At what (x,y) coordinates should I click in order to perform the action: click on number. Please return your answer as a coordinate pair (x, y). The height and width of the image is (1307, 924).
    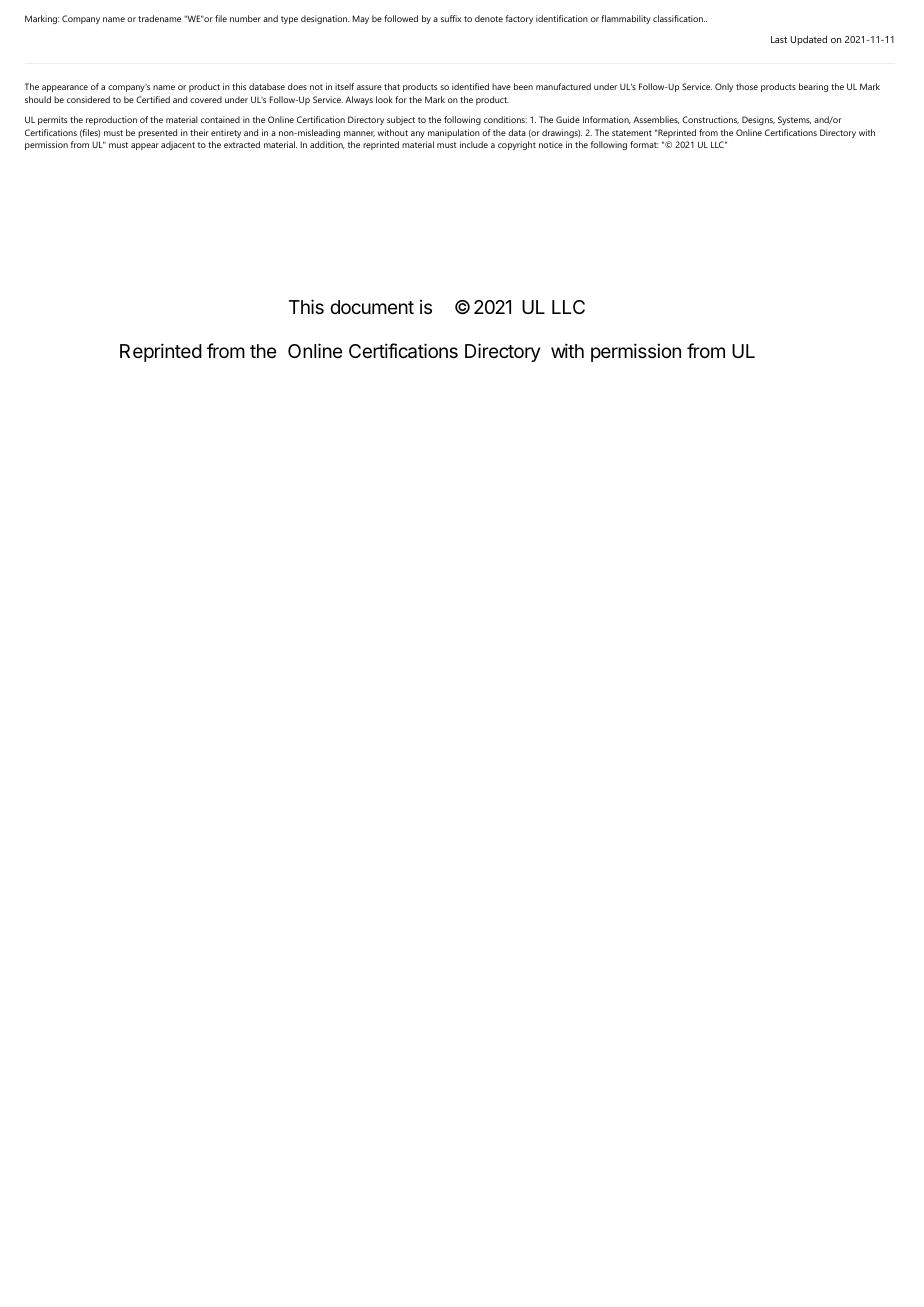
    Looking at the image, I should click on (245, 18).
